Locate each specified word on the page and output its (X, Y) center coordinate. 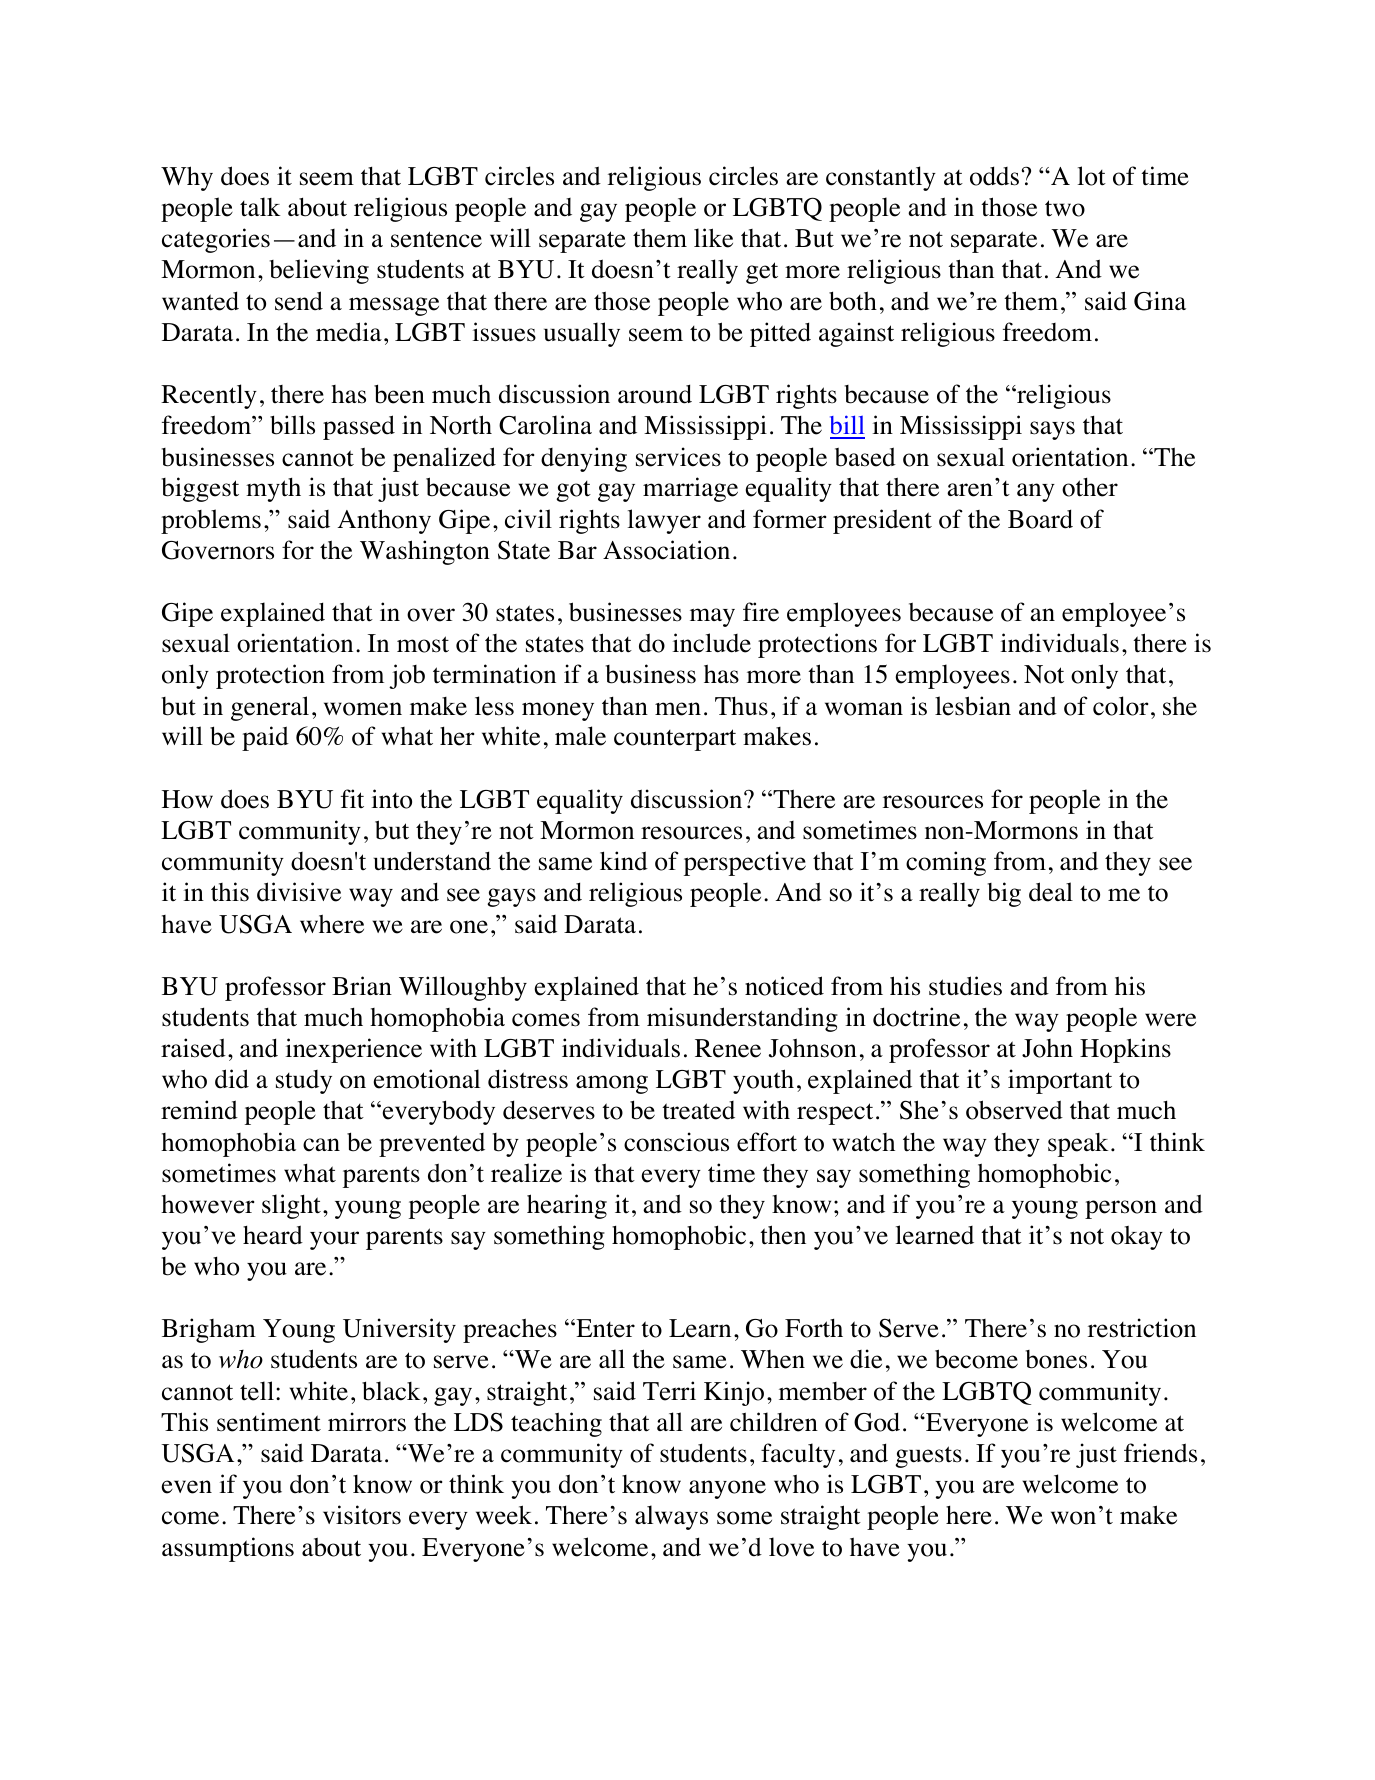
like (713, 238)
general (270, 708)
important (1060, 1081)
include (712, 643)
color (1120, 706)
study (304, 1082)
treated (698, 1110)
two (1065, 208)
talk (260, 207)
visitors (362, 1515)
